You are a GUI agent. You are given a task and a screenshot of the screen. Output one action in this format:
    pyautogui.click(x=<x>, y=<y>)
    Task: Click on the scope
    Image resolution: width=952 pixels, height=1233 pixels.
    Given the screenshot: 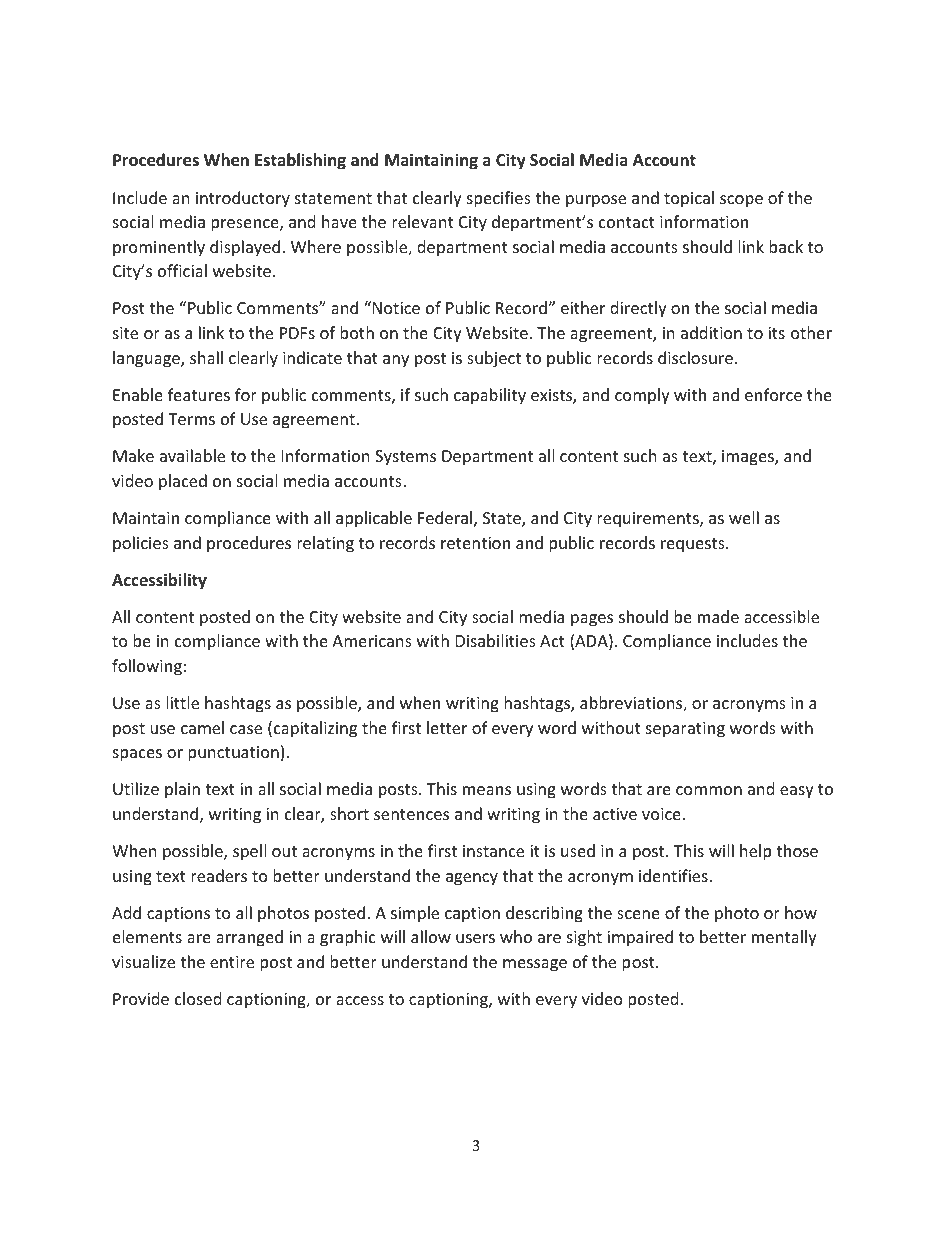 What is the action you would take?
    pyautogui.click(x=741, y=201)
